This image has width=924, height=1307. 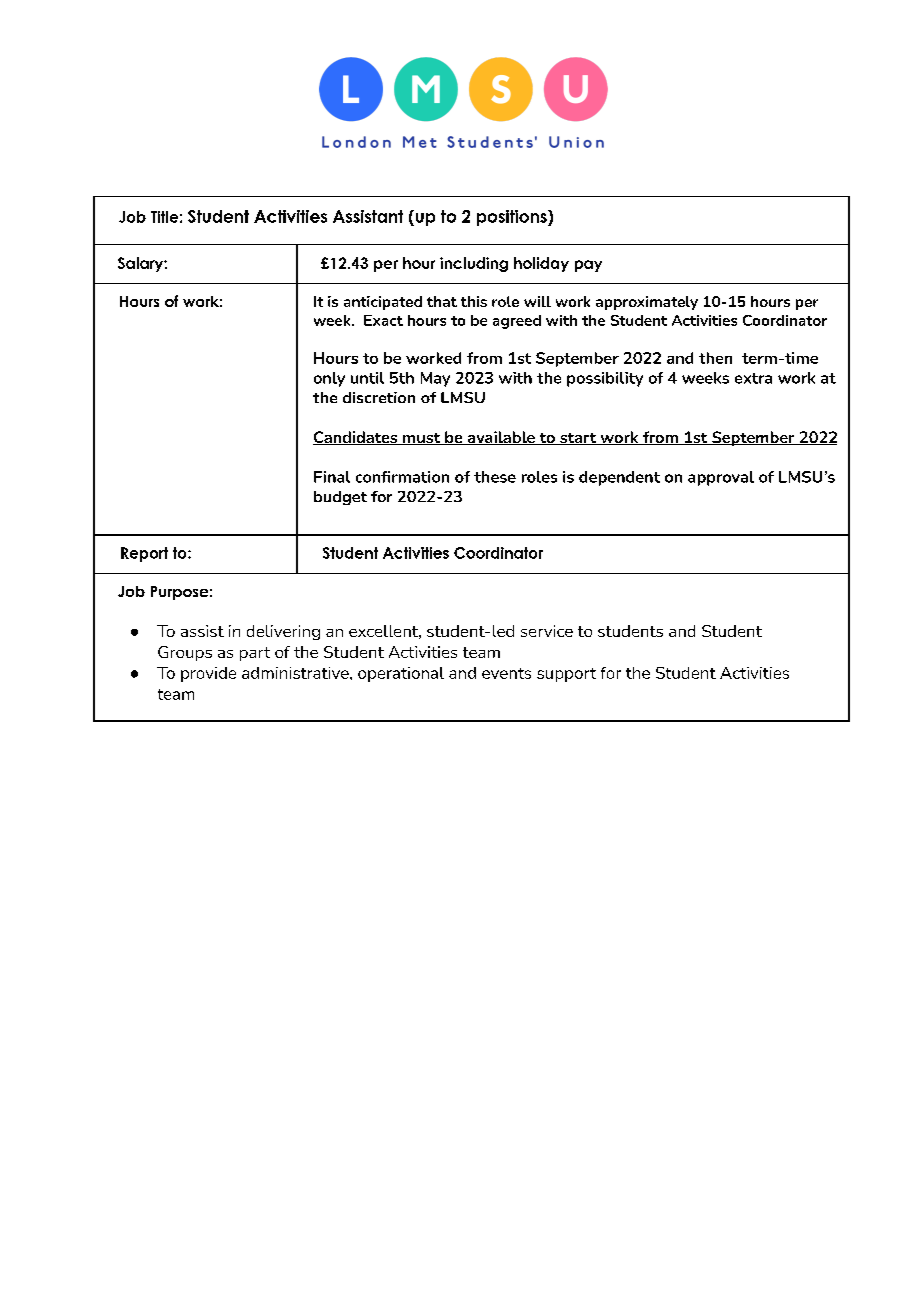 What do you see at coordinates (721, 478) in the image?
I see `approval` at bounding box center [721, 478].
